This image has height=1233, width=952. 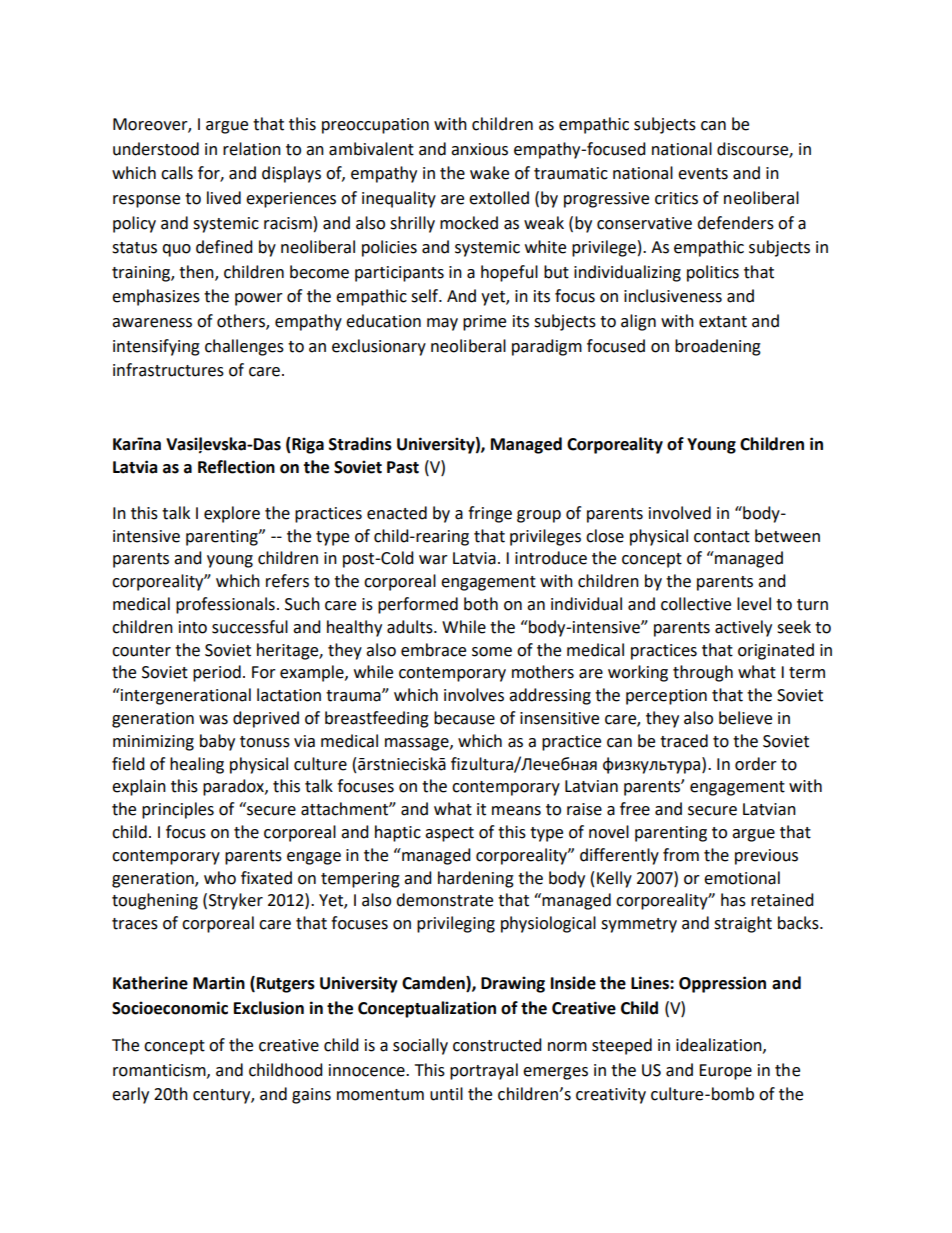 I want to click on aspect, so click(x=449, y=834).
